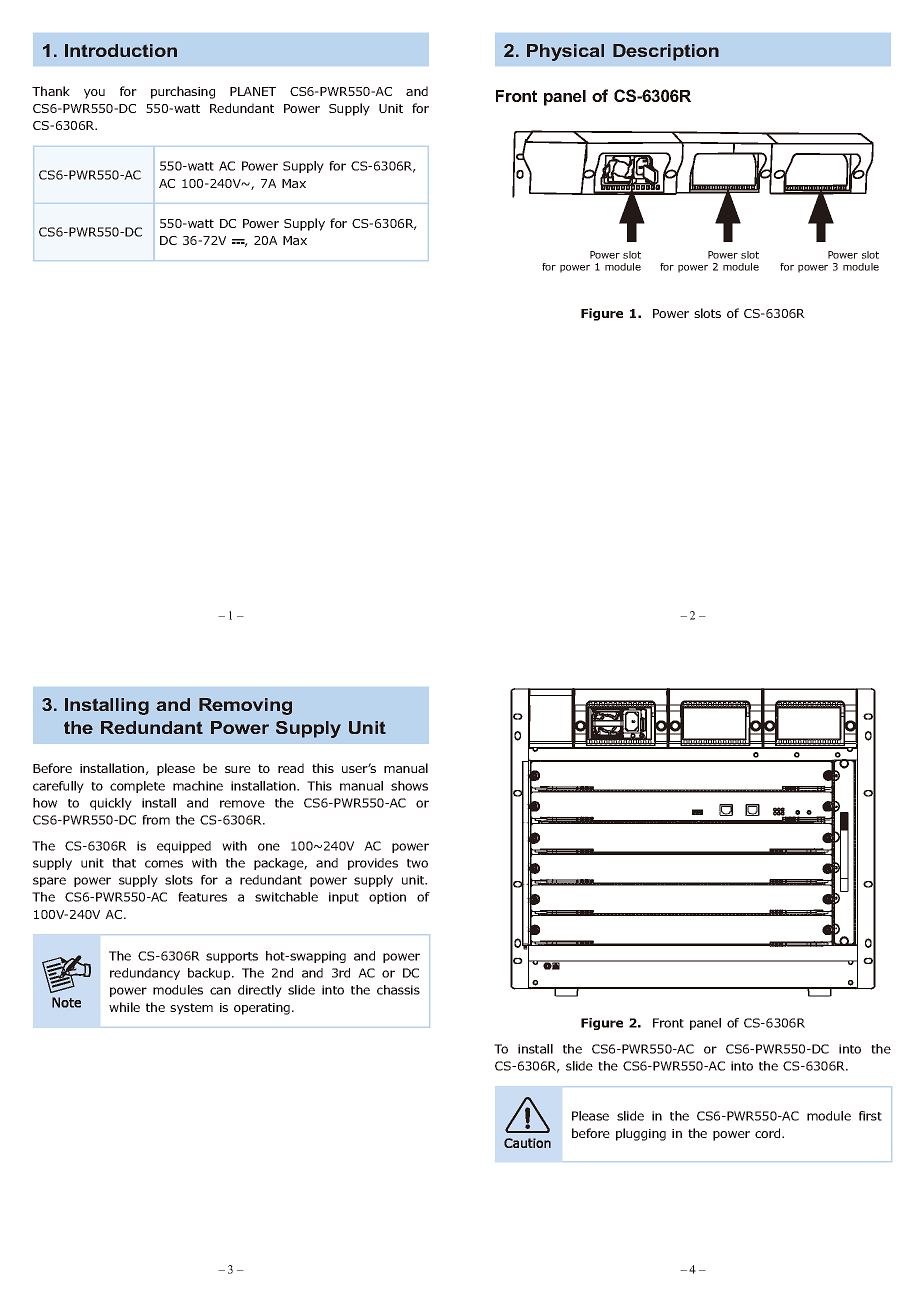  Describe the element at coordinates (387, 898) in the screenshot. I see `option` at that location.
